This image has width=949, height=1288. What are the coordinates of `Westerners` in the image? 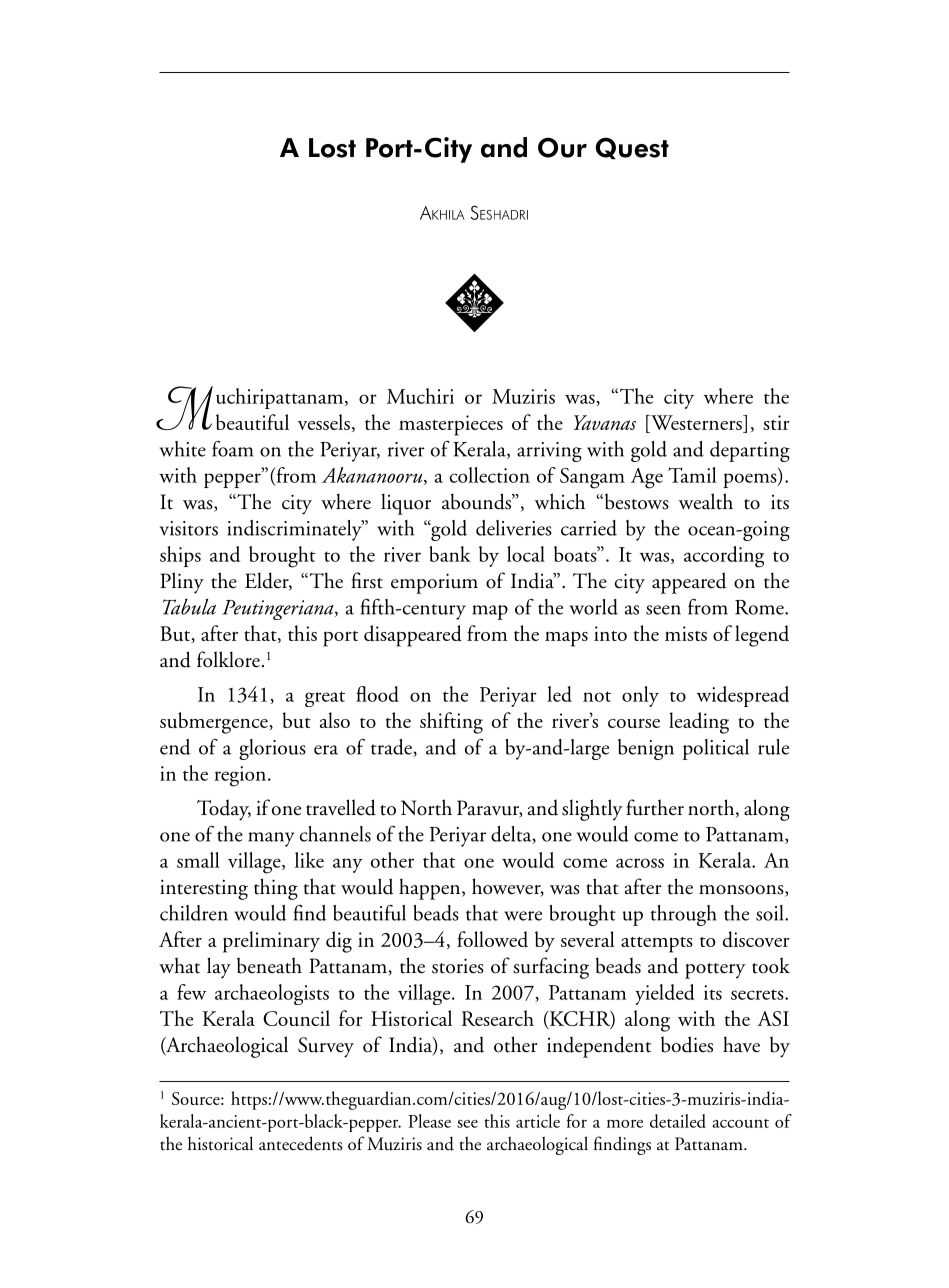 It's located at (696, 424).
